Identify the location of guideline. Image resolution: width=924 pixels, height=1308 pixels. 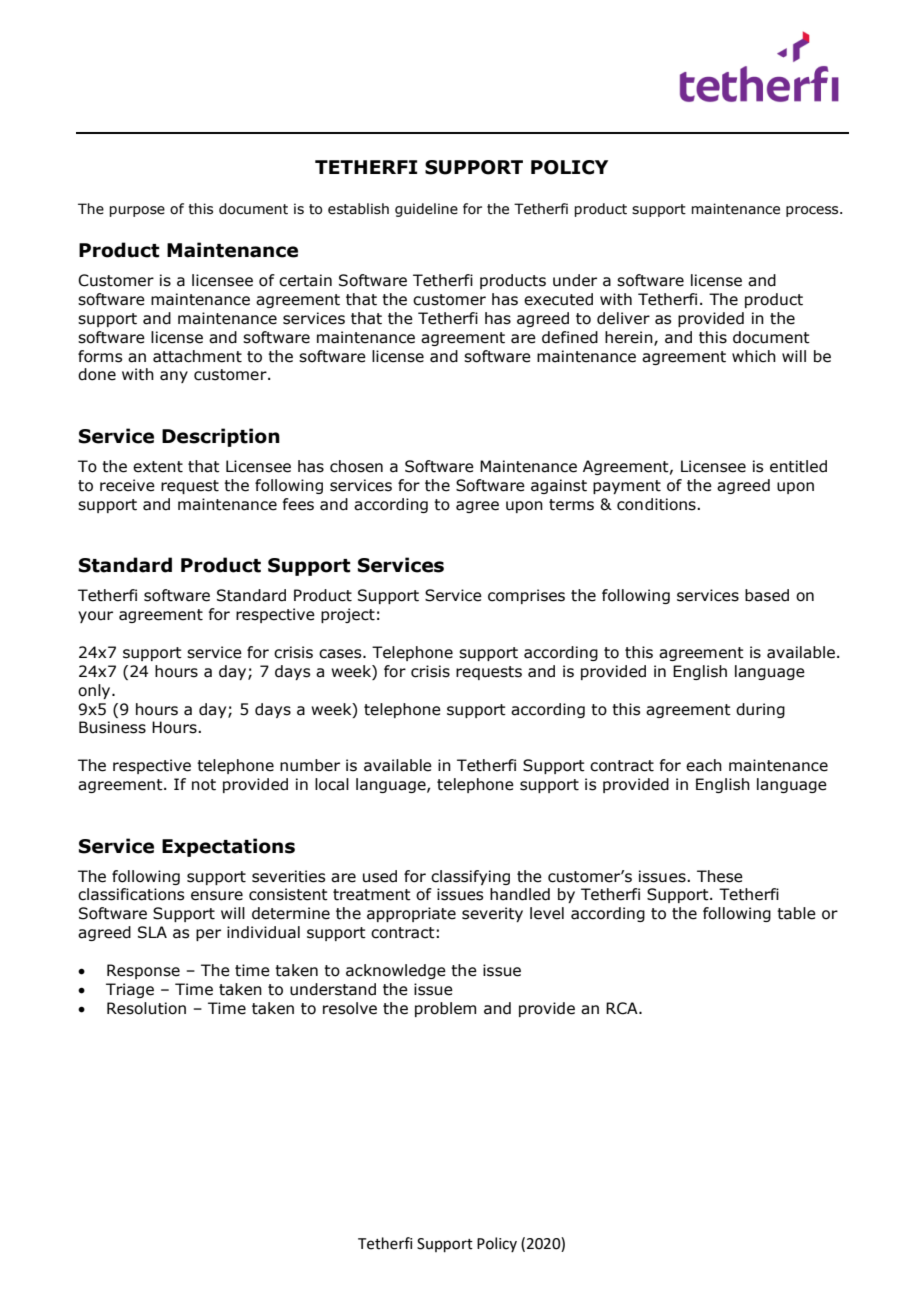
(426, 210).
